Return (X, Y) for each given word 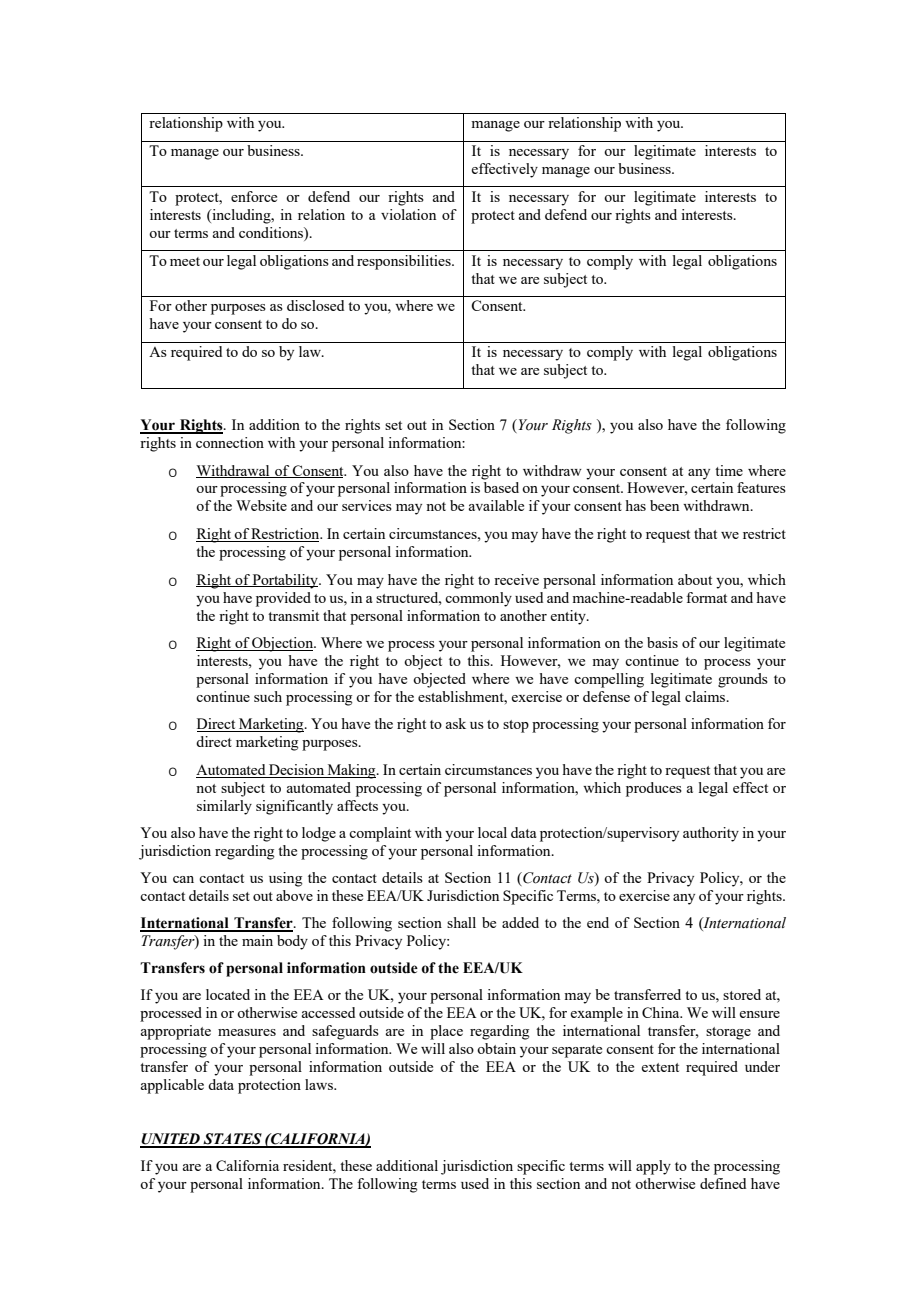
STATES (232, 1140)
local (492, 832)
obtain (496, 1048)
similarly (224, 807)
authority (711, 834)
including (241, 216)
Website (261, 505)
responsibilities (405, 262)
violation (408, 214)
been (664, 505)
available (496, 505)
